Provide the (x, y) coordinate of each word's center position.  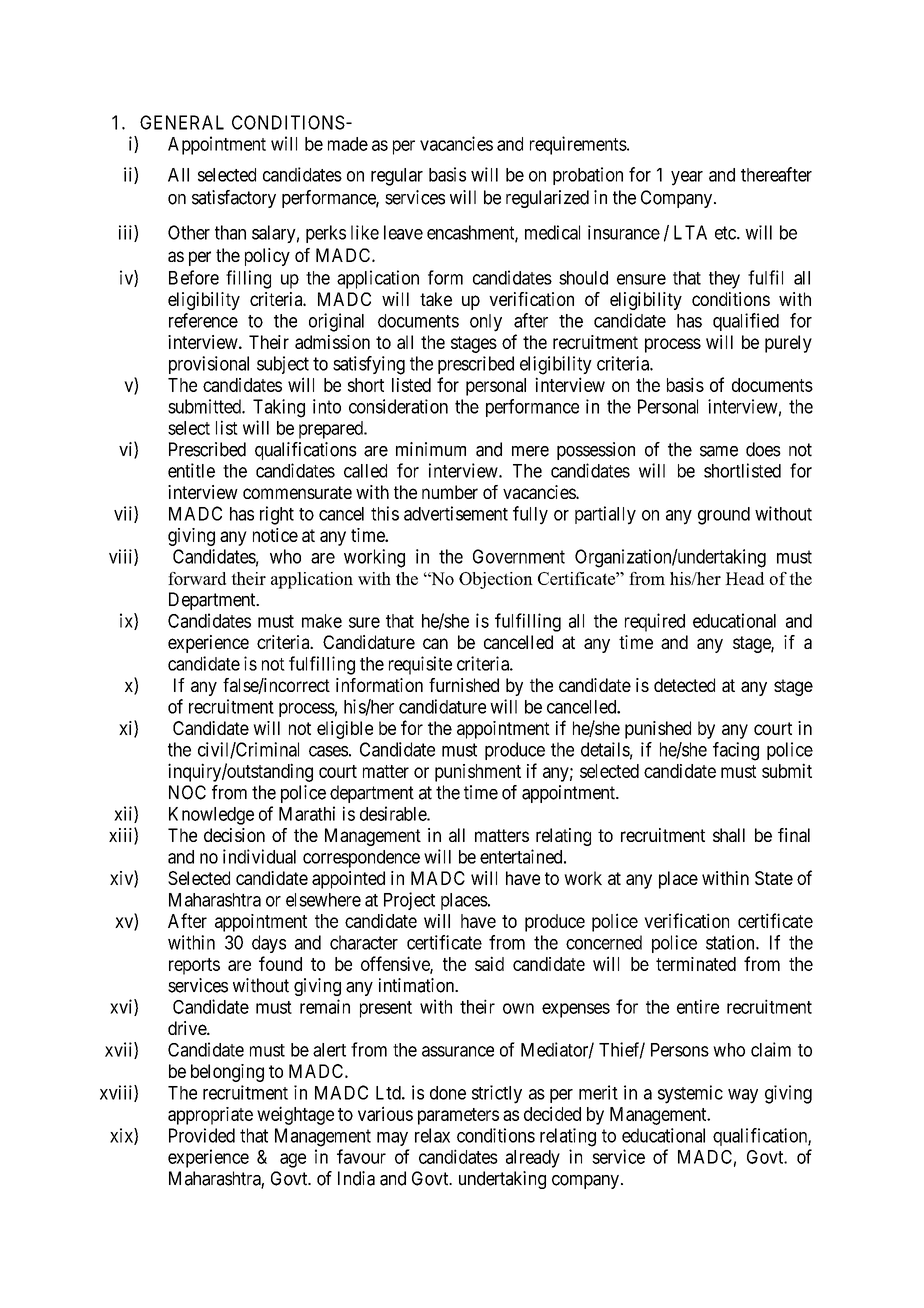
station (731, 942)
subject (283, 365)
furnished (464, 685)
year (687, 178)
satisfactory (234, 199)
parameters (458, 1116)
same (719, 451)
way (743, 1096)
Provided (202, 1135)
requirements (578, 145)
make (322, 621)
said (489, 963)
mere (530, 451)
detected (684, 685)
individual (259, 856)
